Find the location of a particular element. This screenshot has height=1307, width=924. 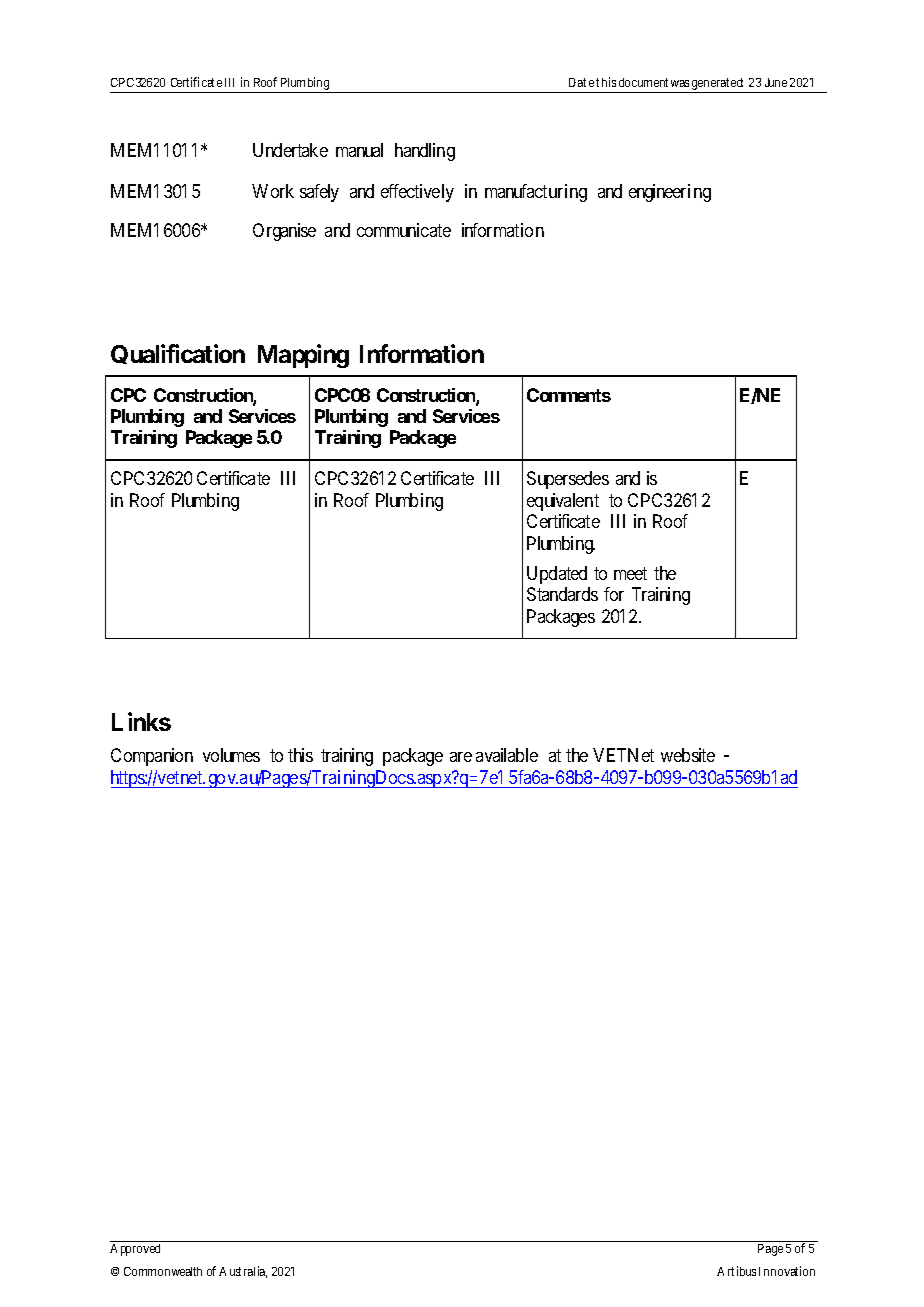

Undertake is located at coordinates (290, 150).
